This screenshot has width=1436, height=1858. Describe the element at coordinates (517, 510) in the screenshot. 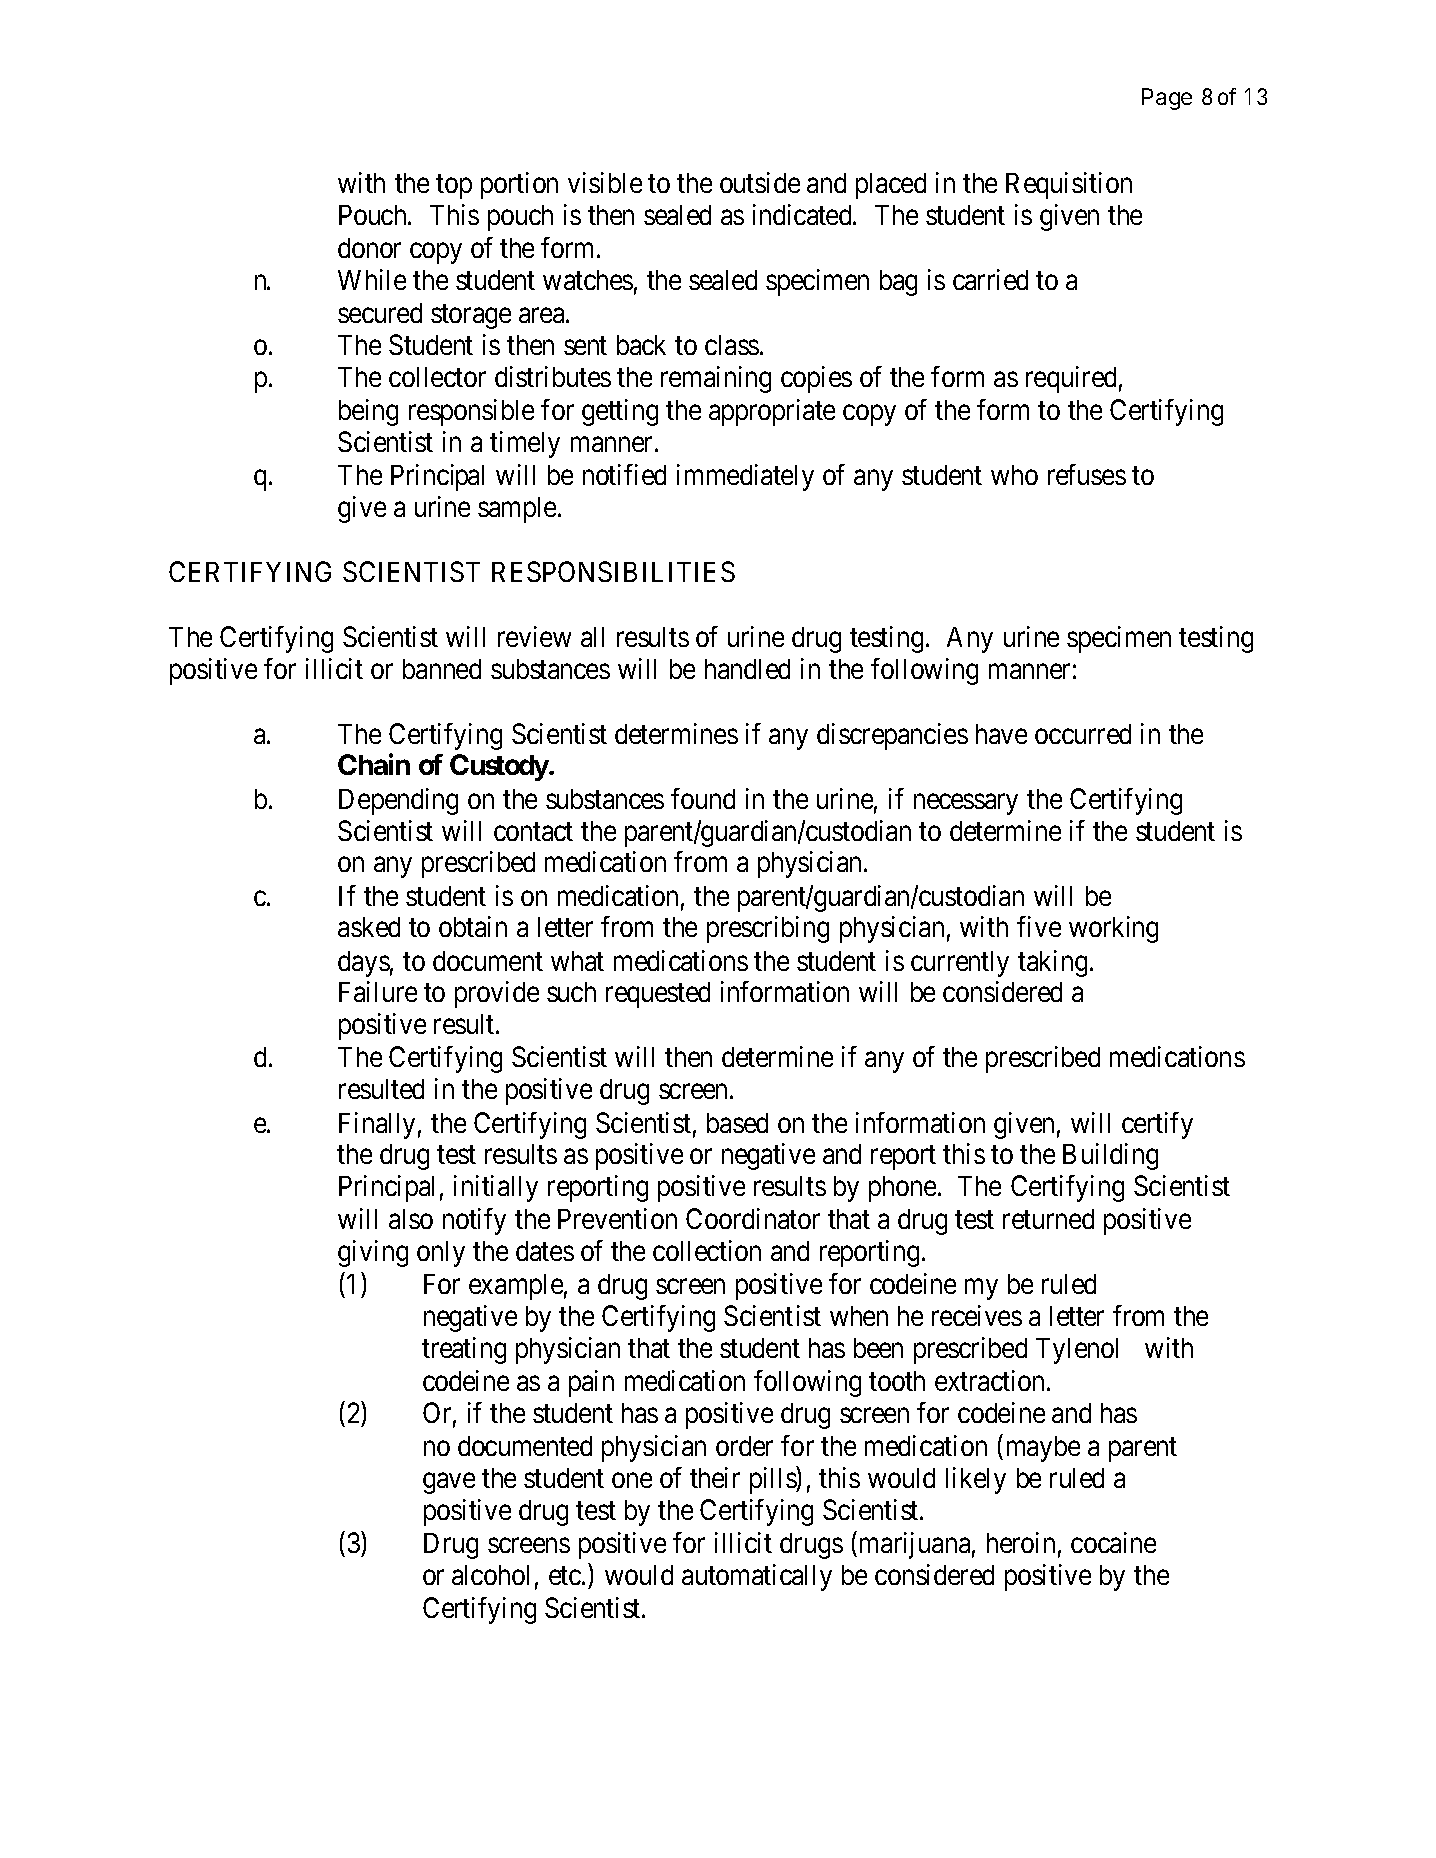

I see `sample` at that location.
